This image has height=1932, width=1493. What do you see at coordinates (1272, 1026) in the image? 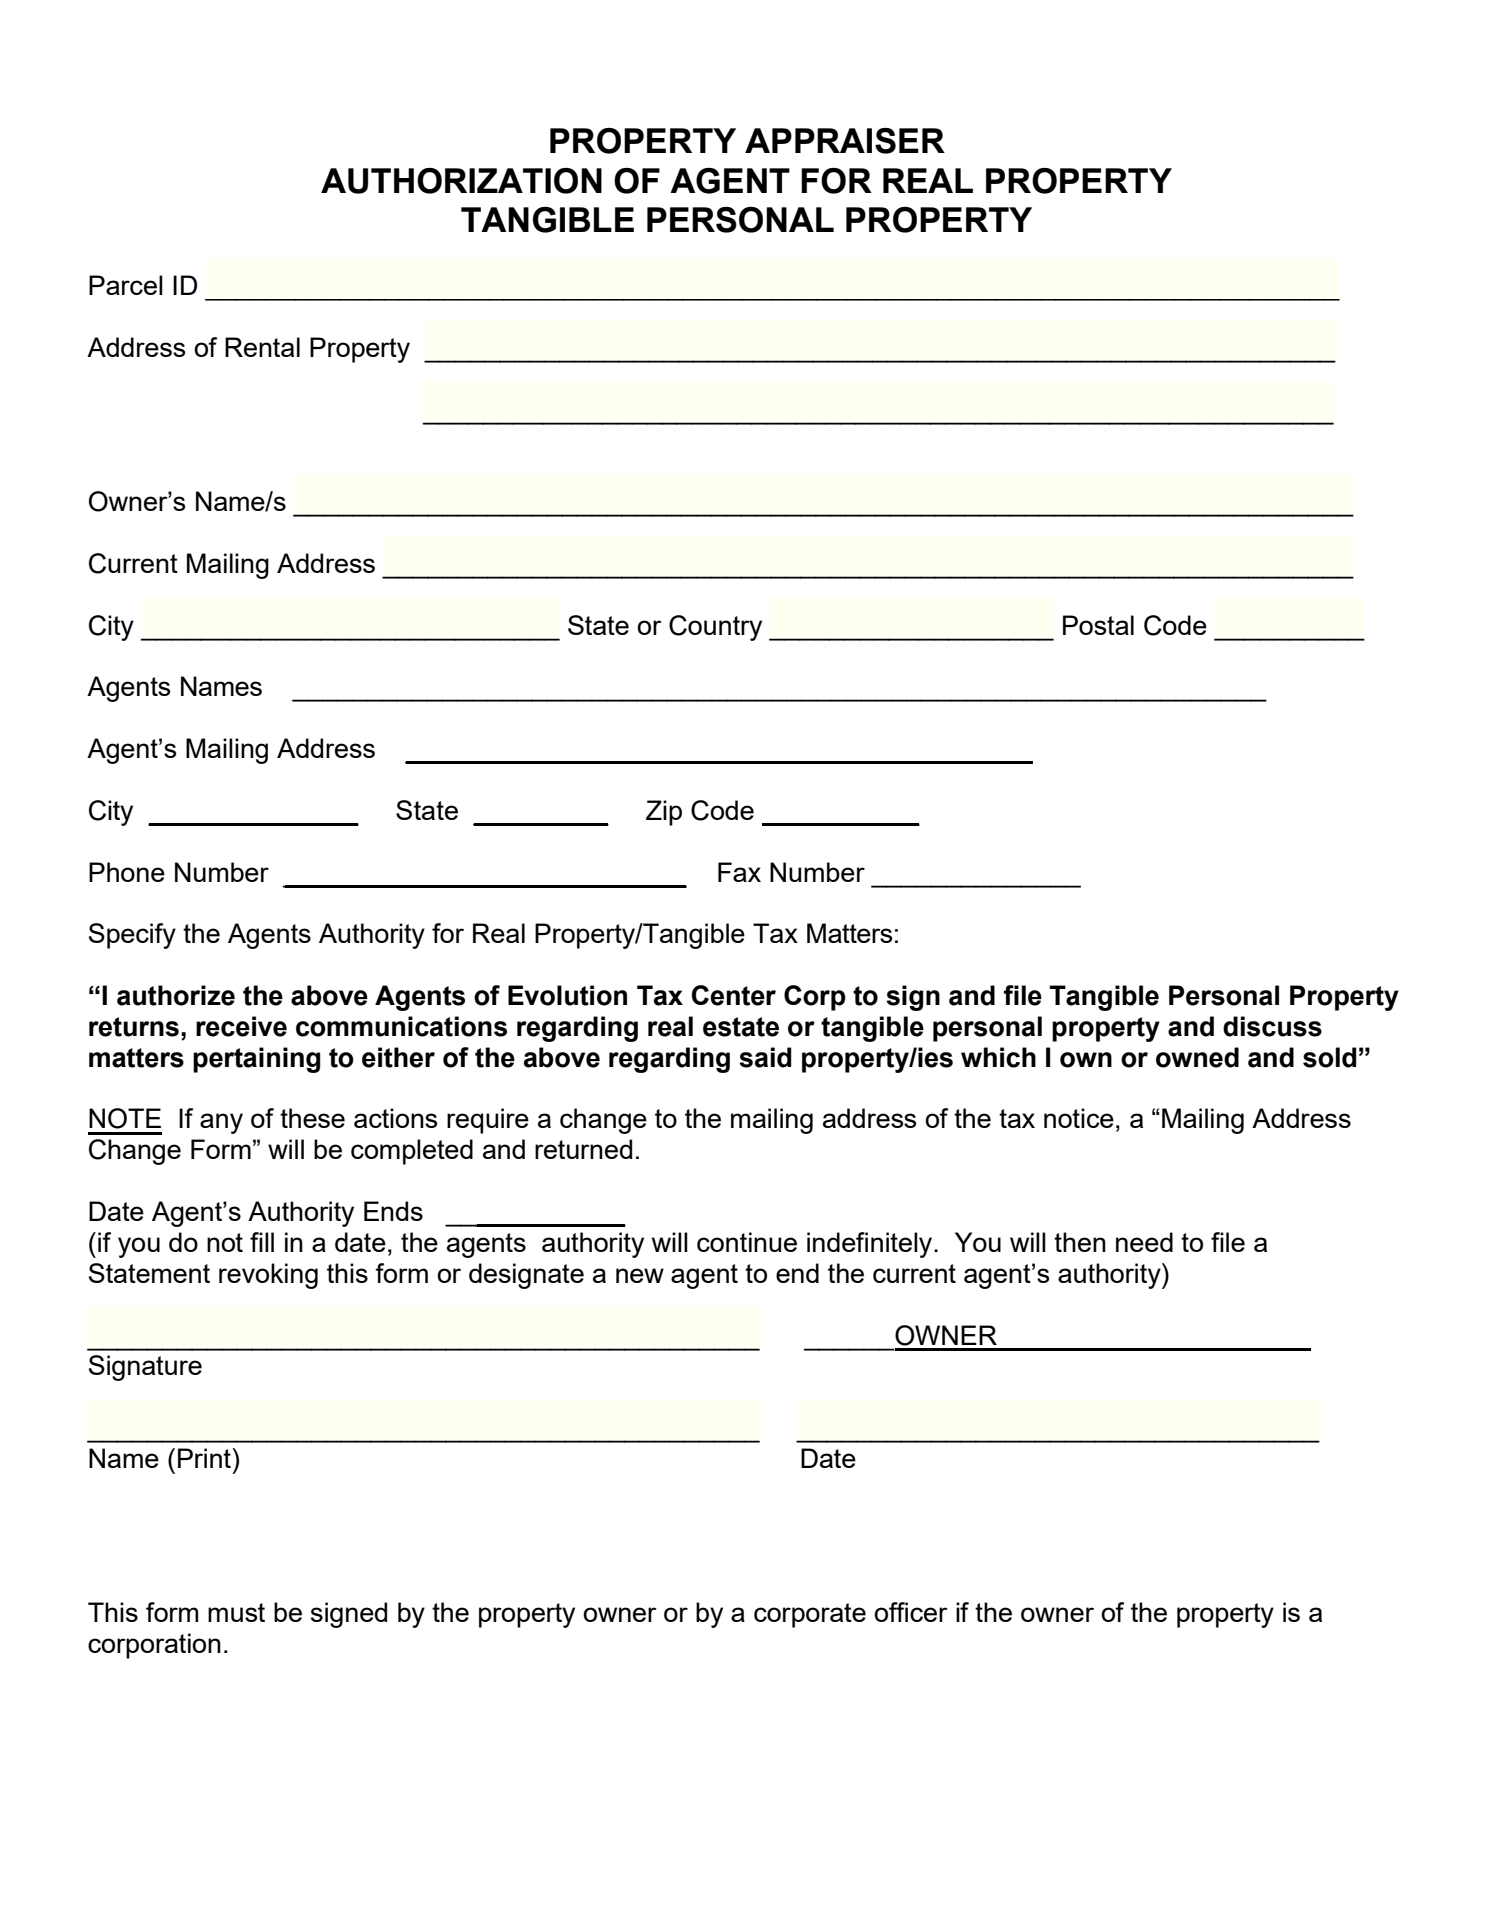
I see `discuss` at bounding box center [1272, 1026].
